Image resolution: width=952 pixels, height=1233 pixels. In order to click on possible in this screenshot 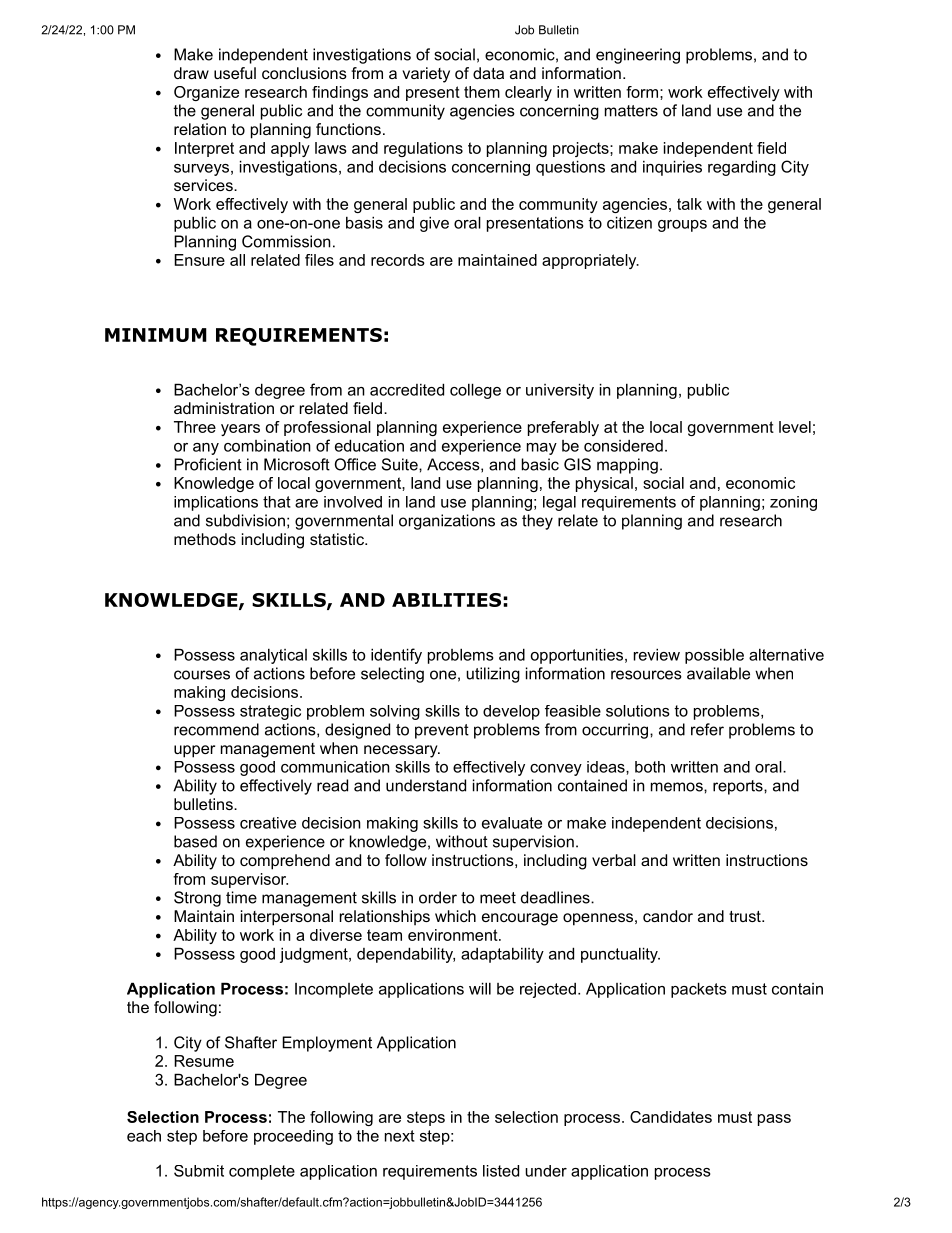, I will do `click(714, 656)`.
